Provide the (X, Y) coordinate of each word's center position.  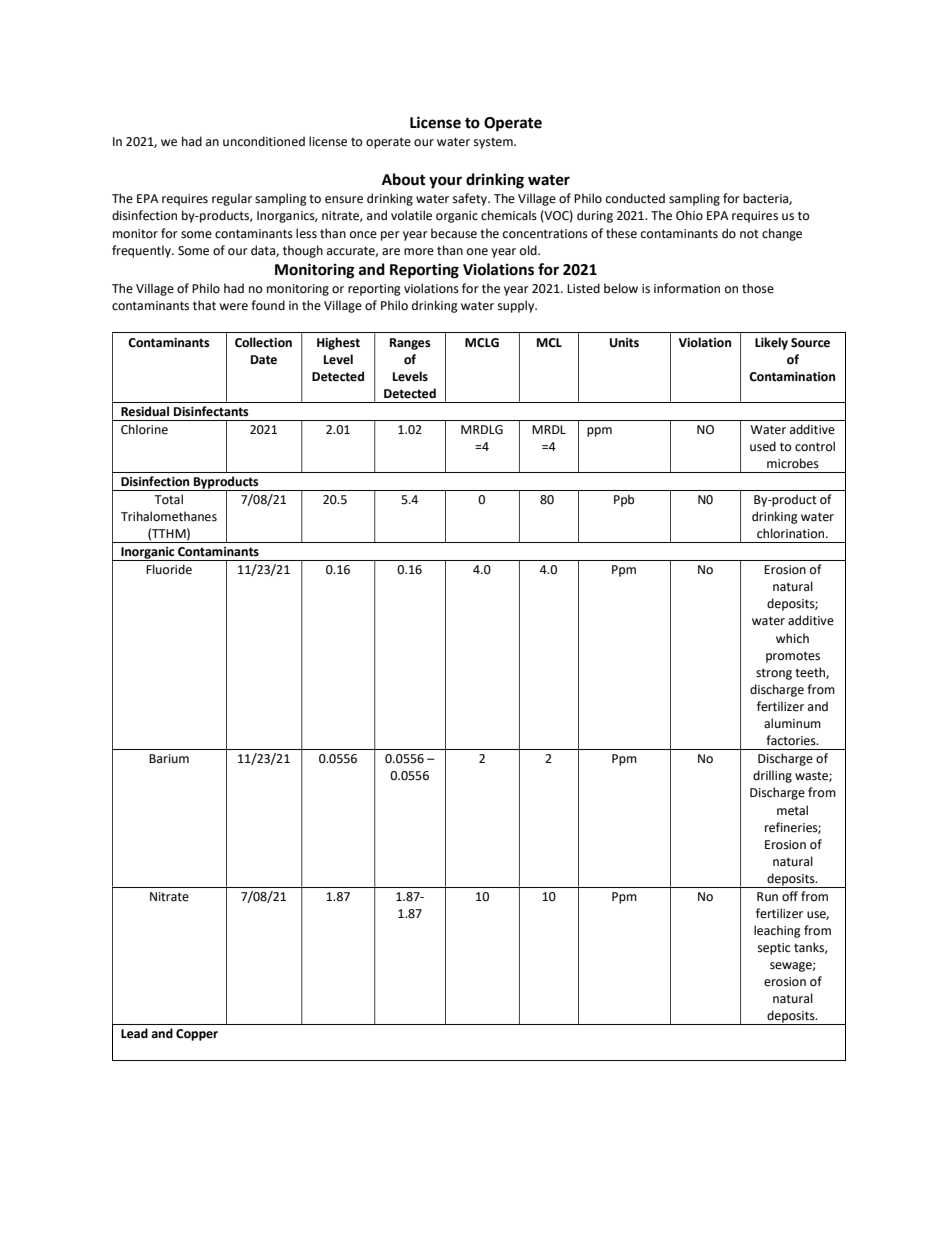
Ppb (624, 500)
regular (232, 199)
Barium (169, 758)
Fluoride (169, 569)
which (792, 638)
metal (792, 810)
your (445, 182)
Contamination (792, 377)
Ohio (689, 215)
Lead (134, 1033)
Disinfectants (211, 411)
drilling (772, 776)
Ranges (410, 344)
